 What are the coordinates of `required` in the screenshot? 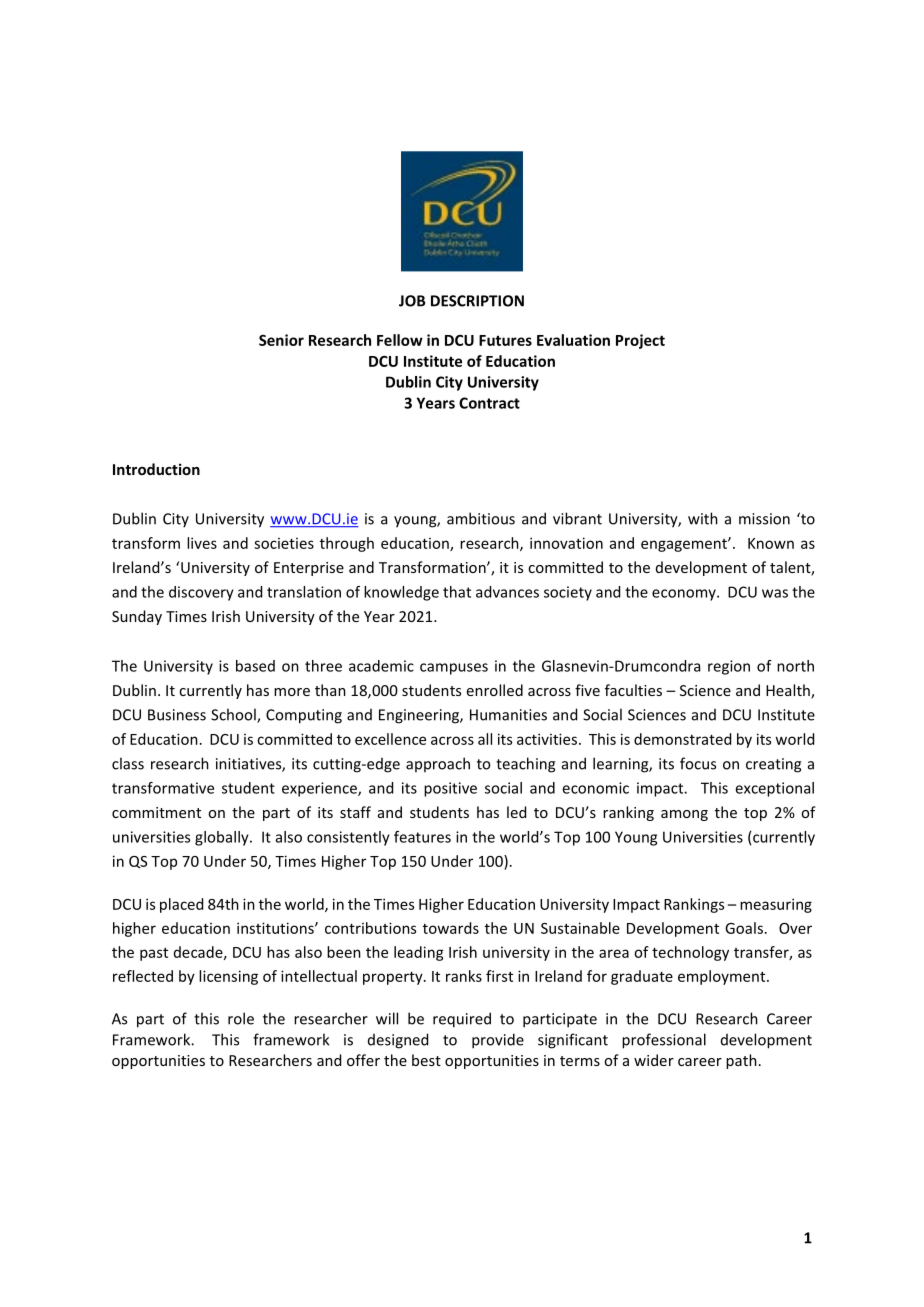 It's located at (462, 1020).
